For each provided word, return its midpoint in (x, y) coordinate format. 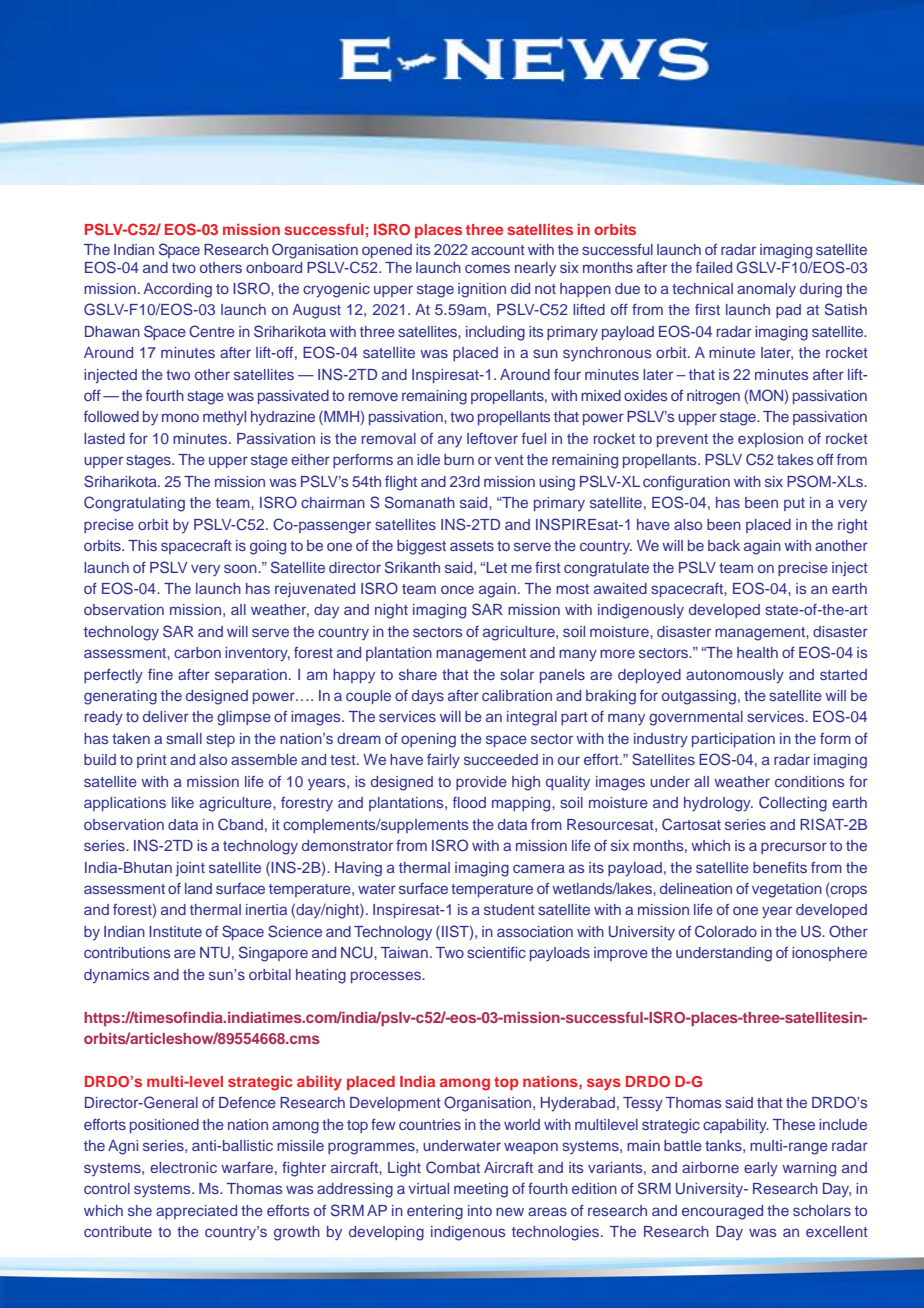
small (184, 738)
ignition (482, 290)
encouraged (722, 1212)
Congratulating (134, 504)
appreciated (196, 1212)
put (794, 504)
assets (472, 546)
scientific (496, 952)
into (480, 1210)
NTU (215, 953)
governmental (696, 718)
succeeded (501, 759)
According (177, 290)
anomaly (766, 290)
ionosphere (829, 954)
